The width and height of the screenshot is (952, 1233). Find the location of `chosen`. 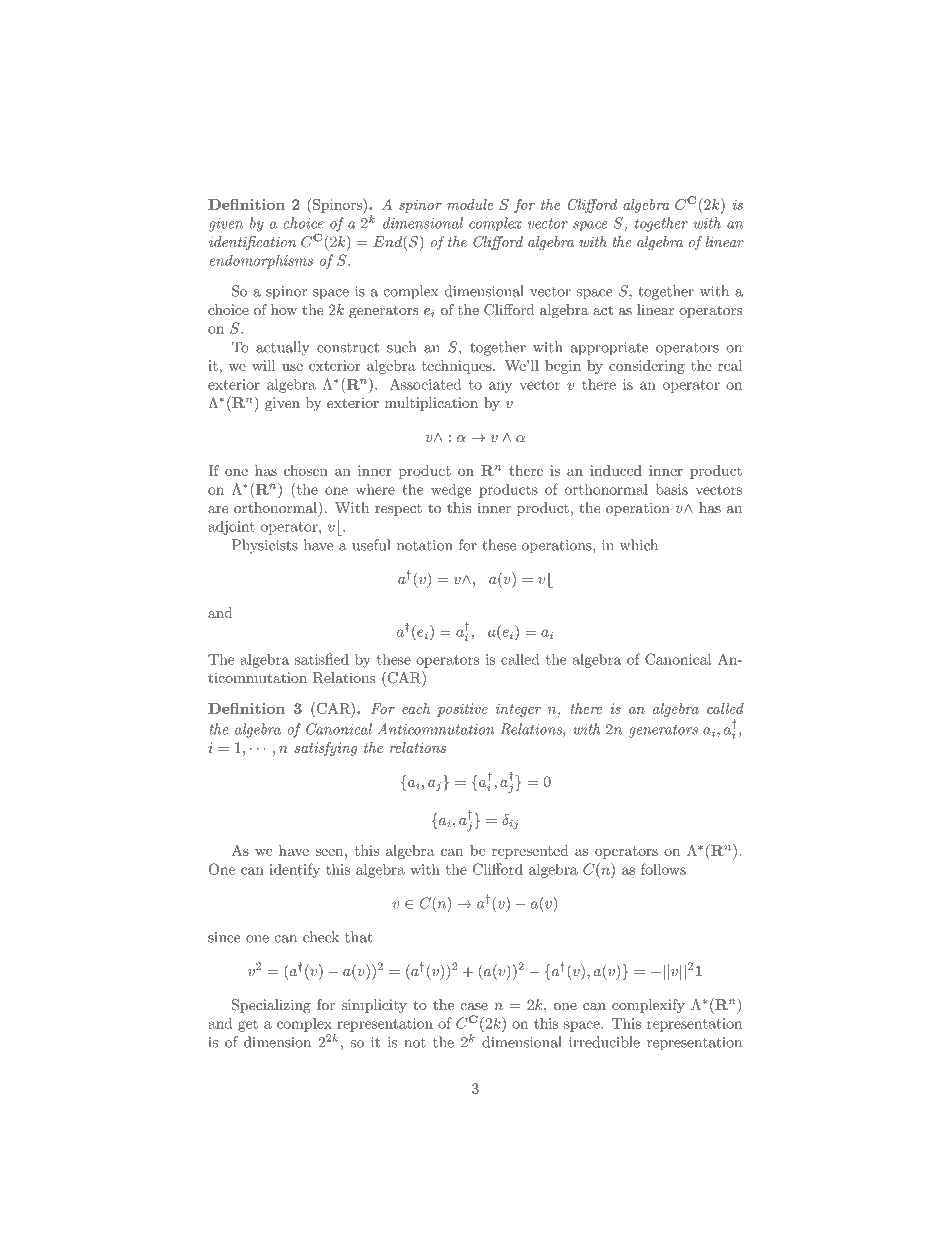

chosen is located at coordinates (306, 470).
